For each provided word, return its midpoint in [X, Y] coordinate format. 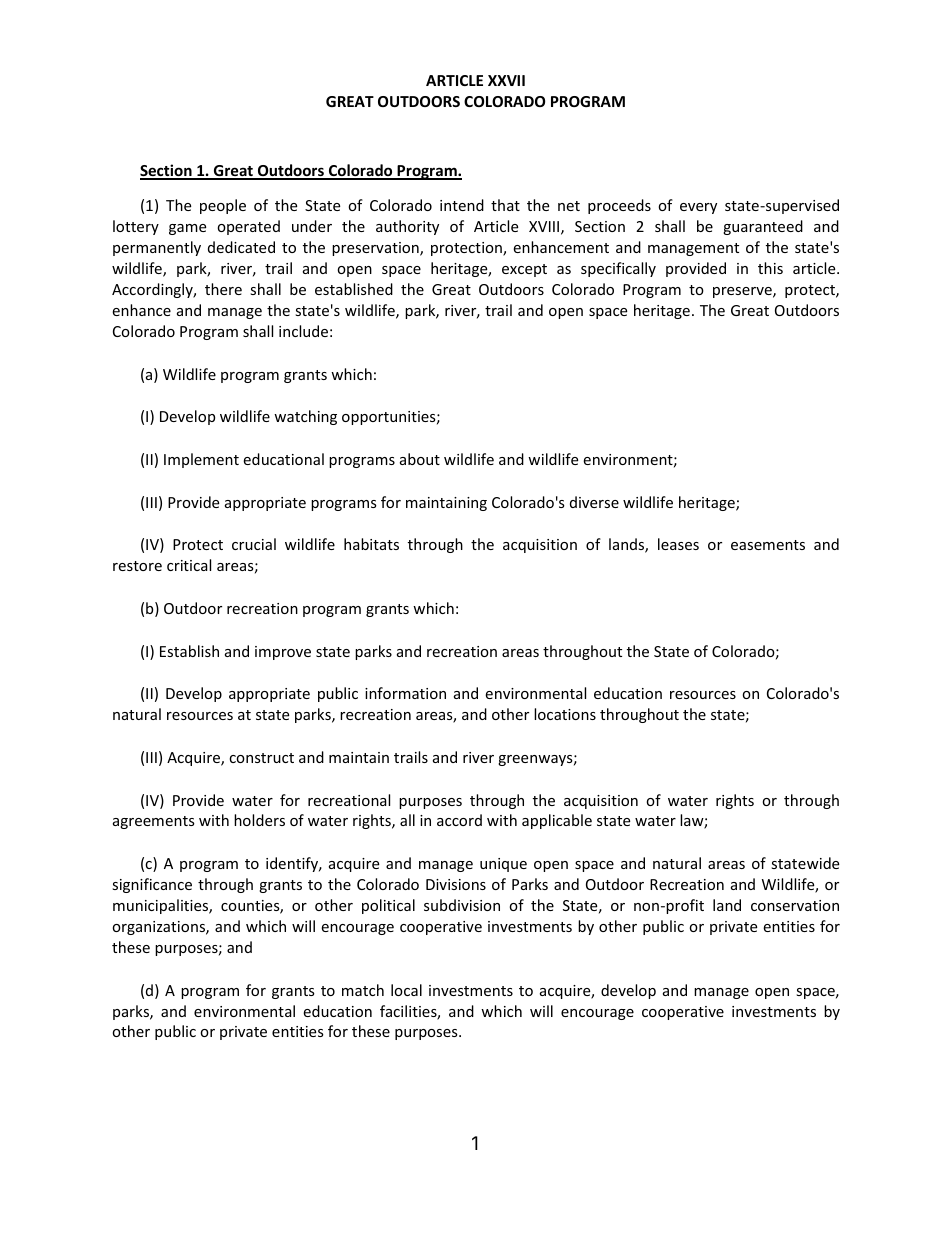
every [698, 208]
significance [152, 885]
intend [462, 205]
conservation [795, 905]
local [406, 990]
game [187, 229]
